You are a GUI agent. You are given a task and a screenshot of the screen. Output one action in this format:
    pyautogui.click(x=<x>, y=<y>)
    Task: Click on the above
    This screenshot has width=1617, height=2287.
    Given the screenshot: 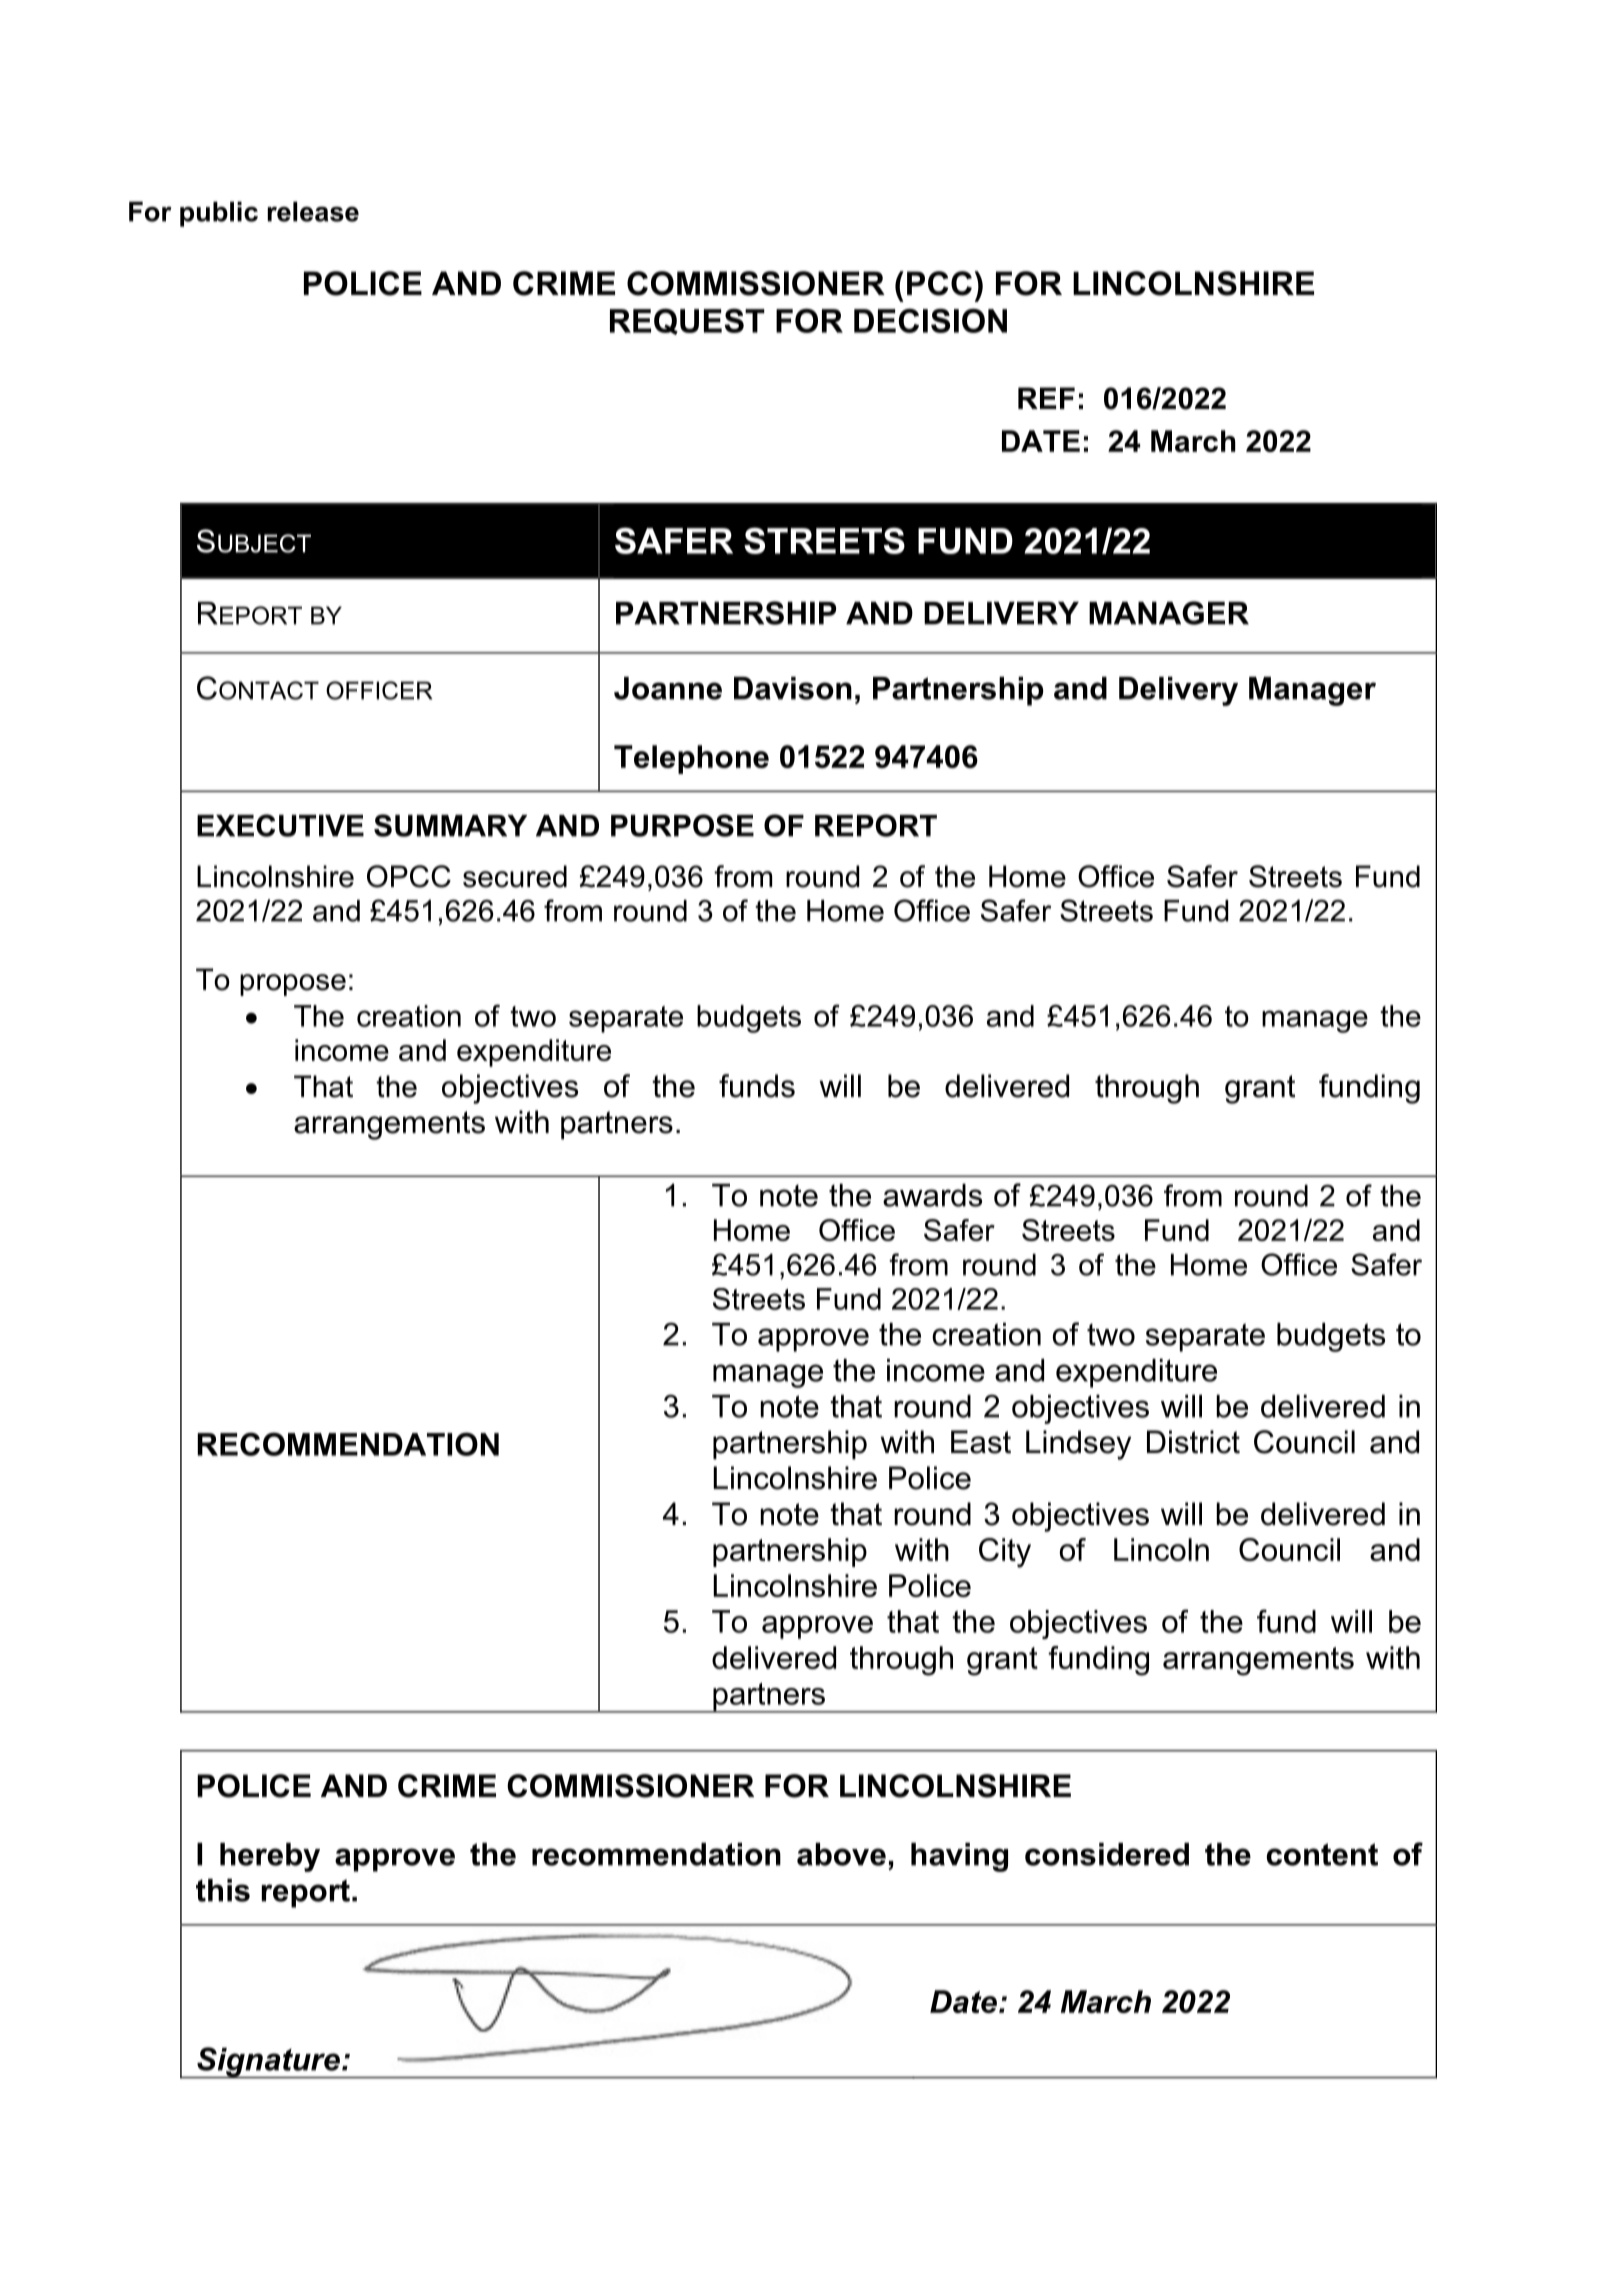 What is the action you would take?
    pyautogui.click(x=841, y=1854)
